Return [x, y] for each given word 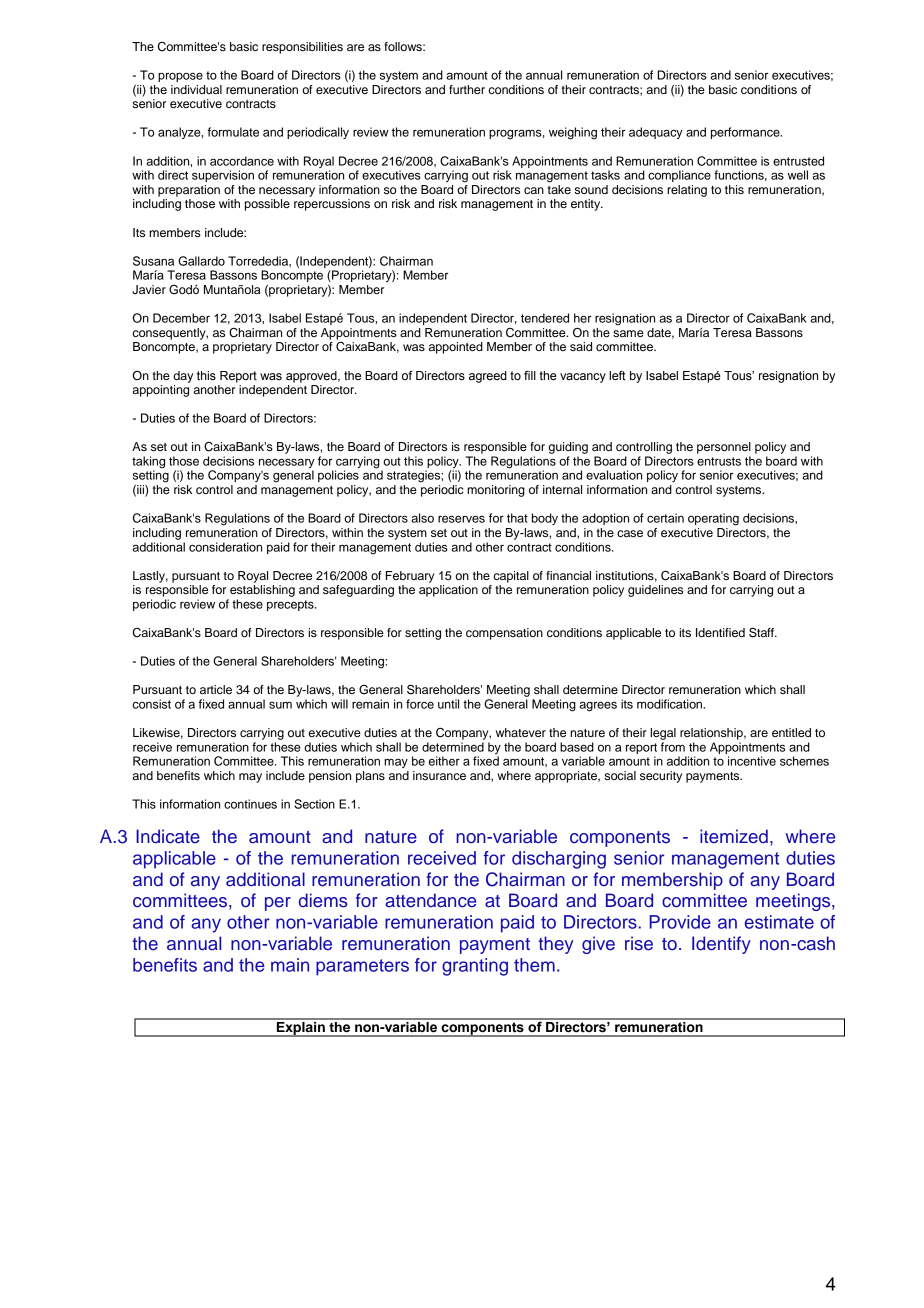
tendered [545, 318]
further [467, 89]
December [181, 318]
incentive [752, 761]
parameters [362, 967]
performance [746, 133]
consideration [225, 547]
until [448, 704]
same [628, 333]
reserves [461, 519]
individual [196, 89]
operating [713, 519]
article [216, 689]
